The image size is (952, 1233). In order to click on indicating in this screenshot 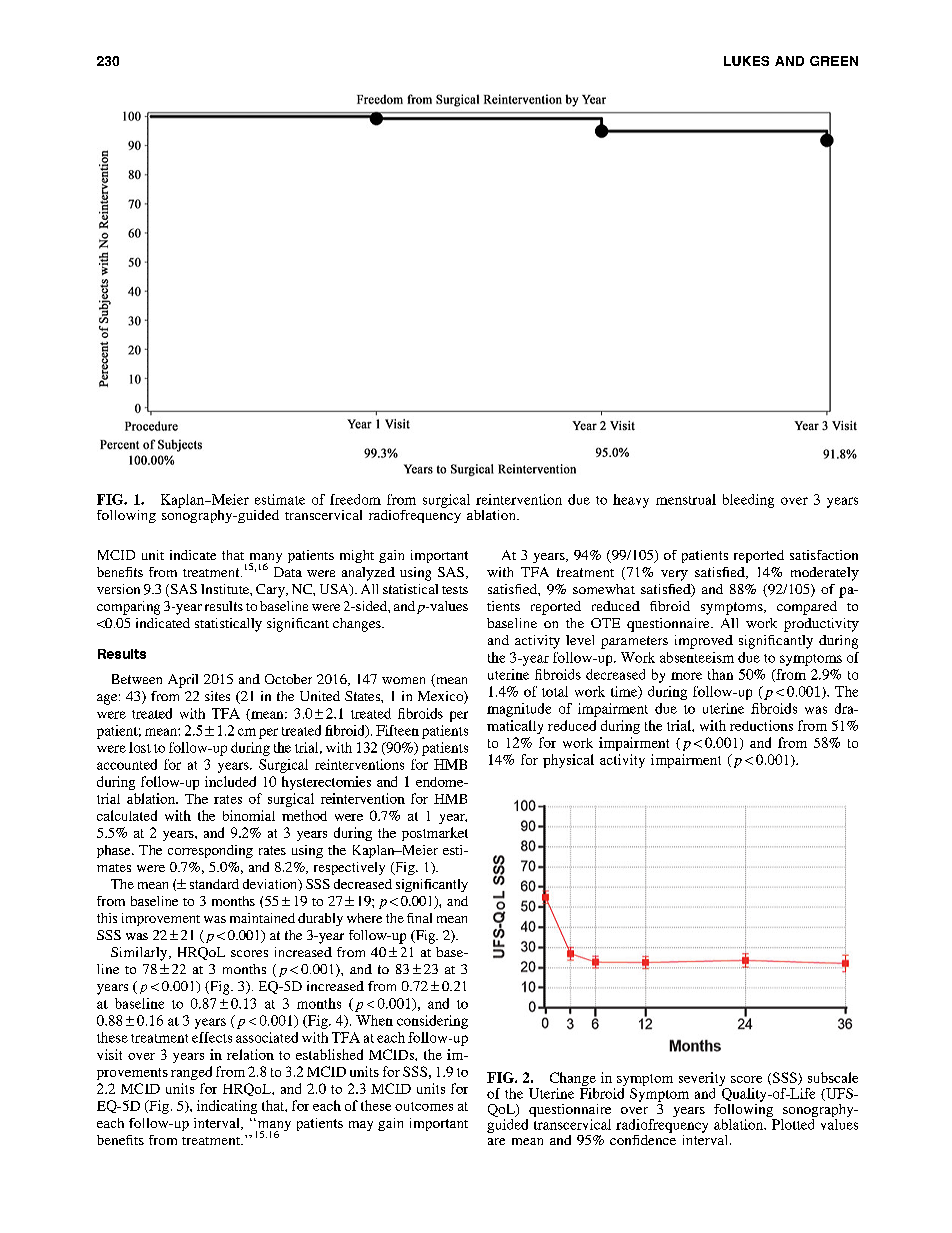, I will do `click(227, 1107)`.
